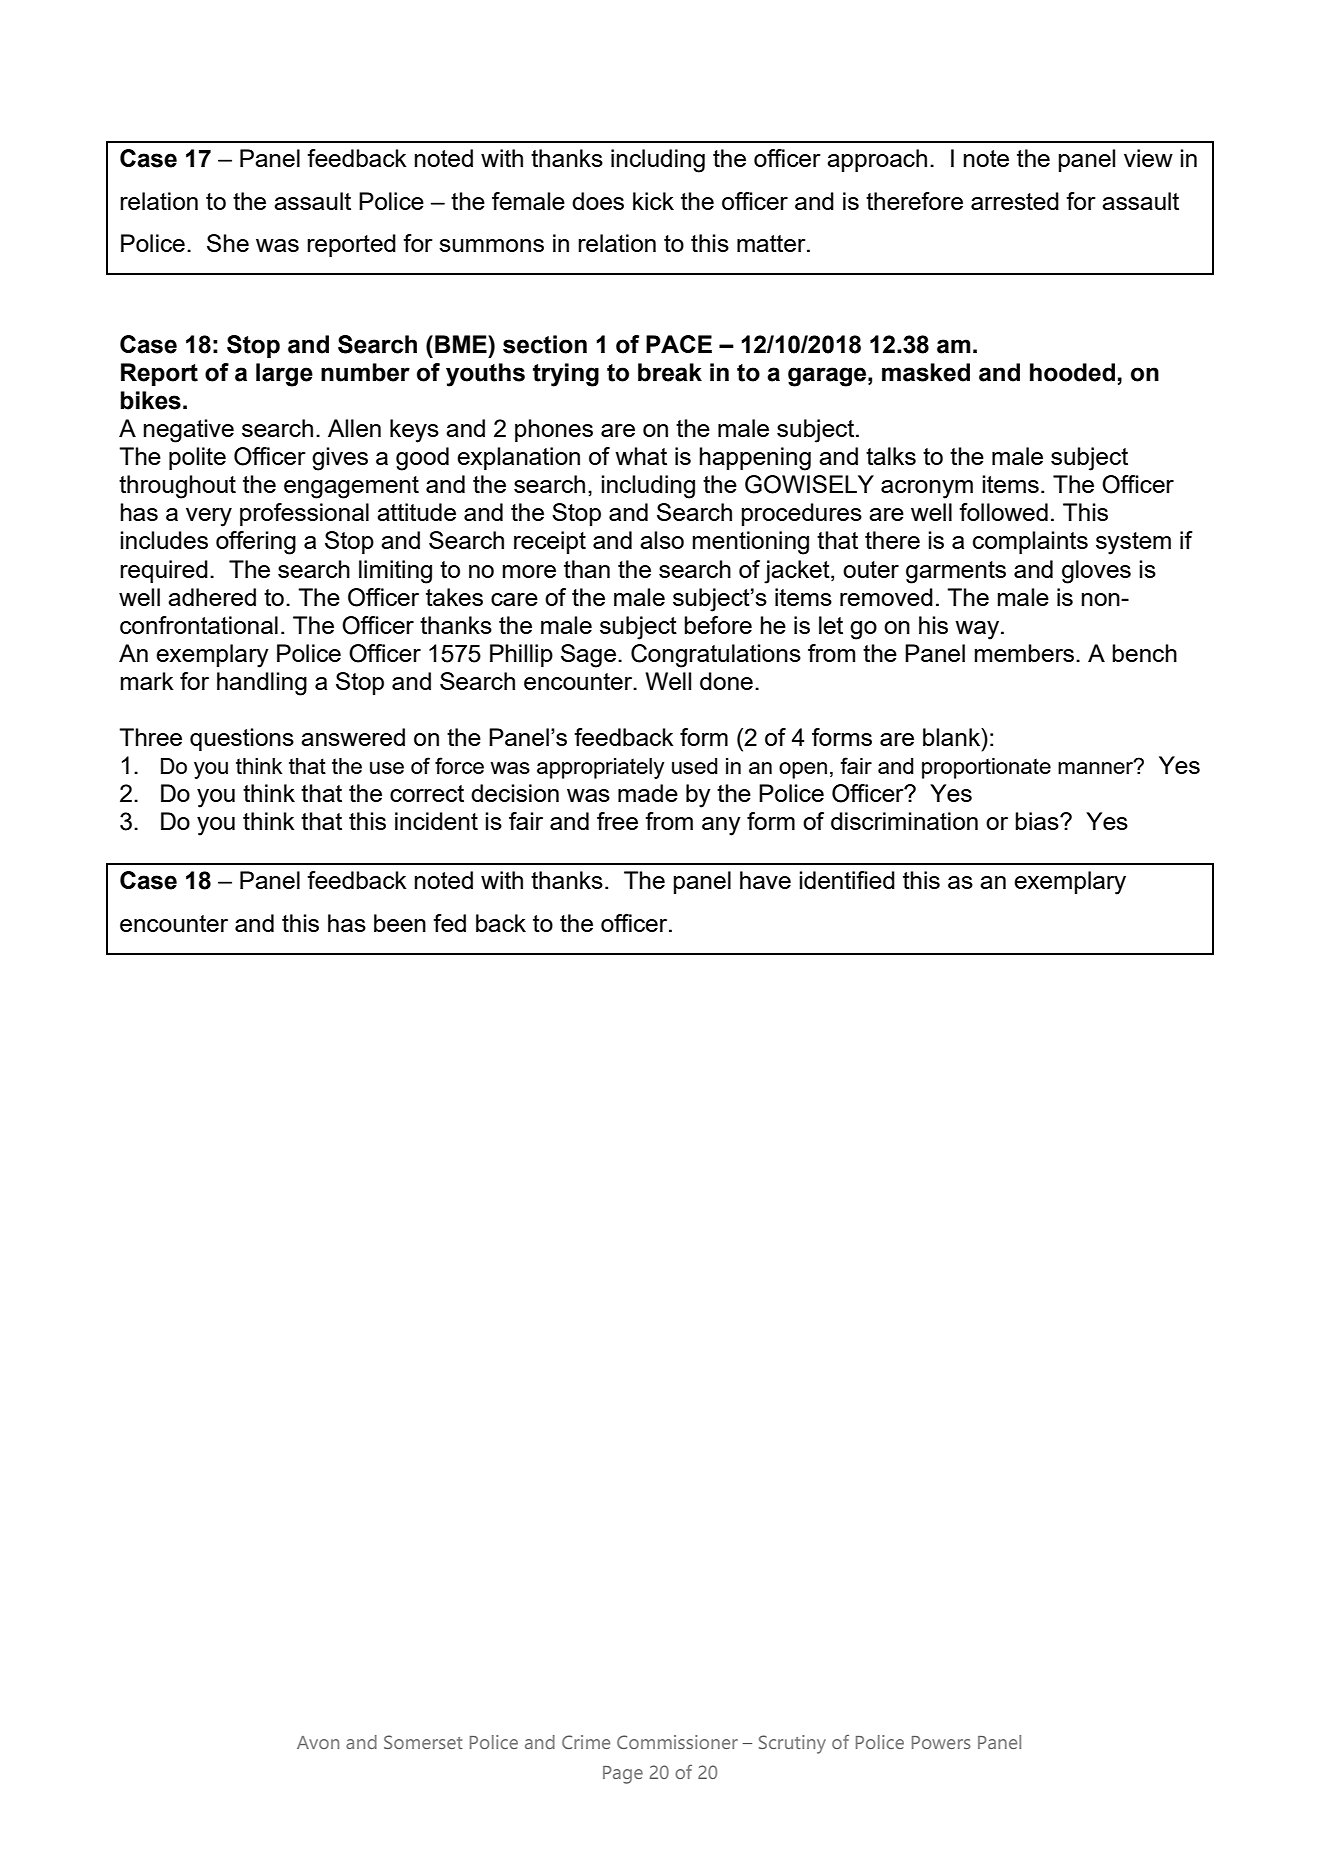 This screenshot has height=1867, width=1319. Describe the element at coordinates (228, 243) in the screenshot. I see `She` at that location.
